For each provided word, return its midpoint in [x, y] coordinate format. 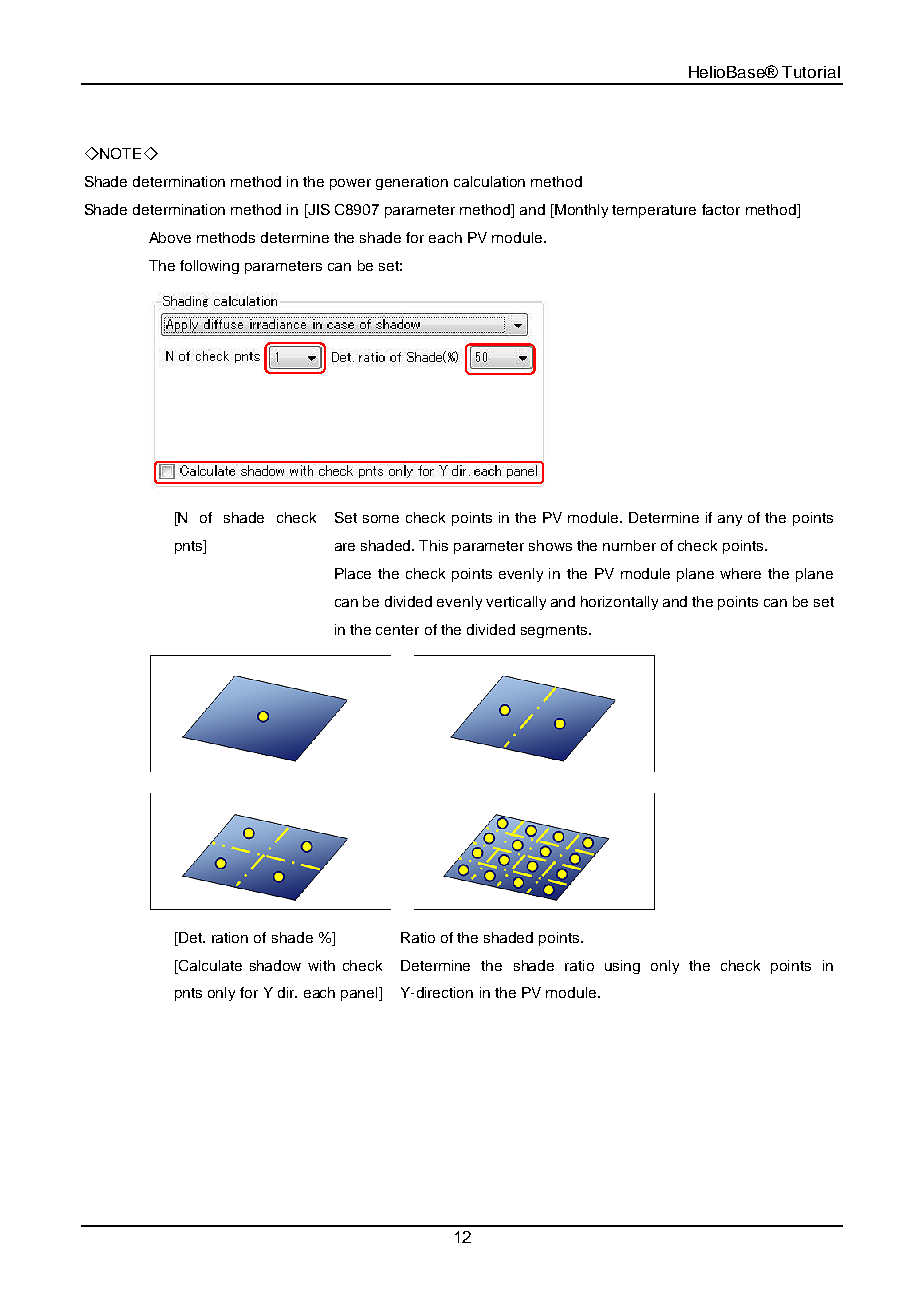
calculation [489, 181]
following [209, 267]
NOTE [119, 153]
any [730, 520]
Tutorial [811, 72]
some [381, 519]
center [397, 630]
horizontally [619, 603]
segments [555, 631]
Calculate [209, 965]
